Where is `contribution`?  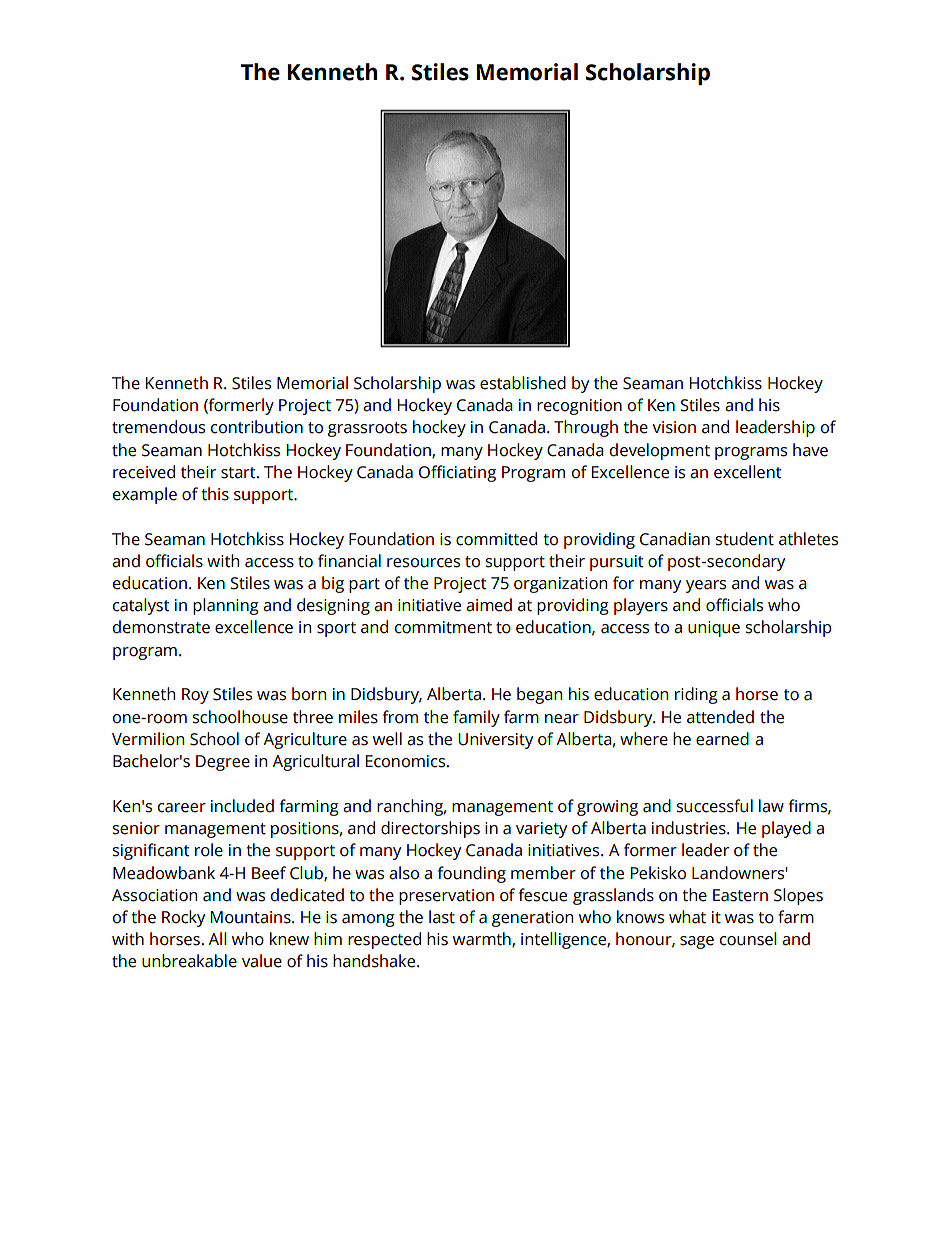 contribution is located at coordinates (257, 427).
